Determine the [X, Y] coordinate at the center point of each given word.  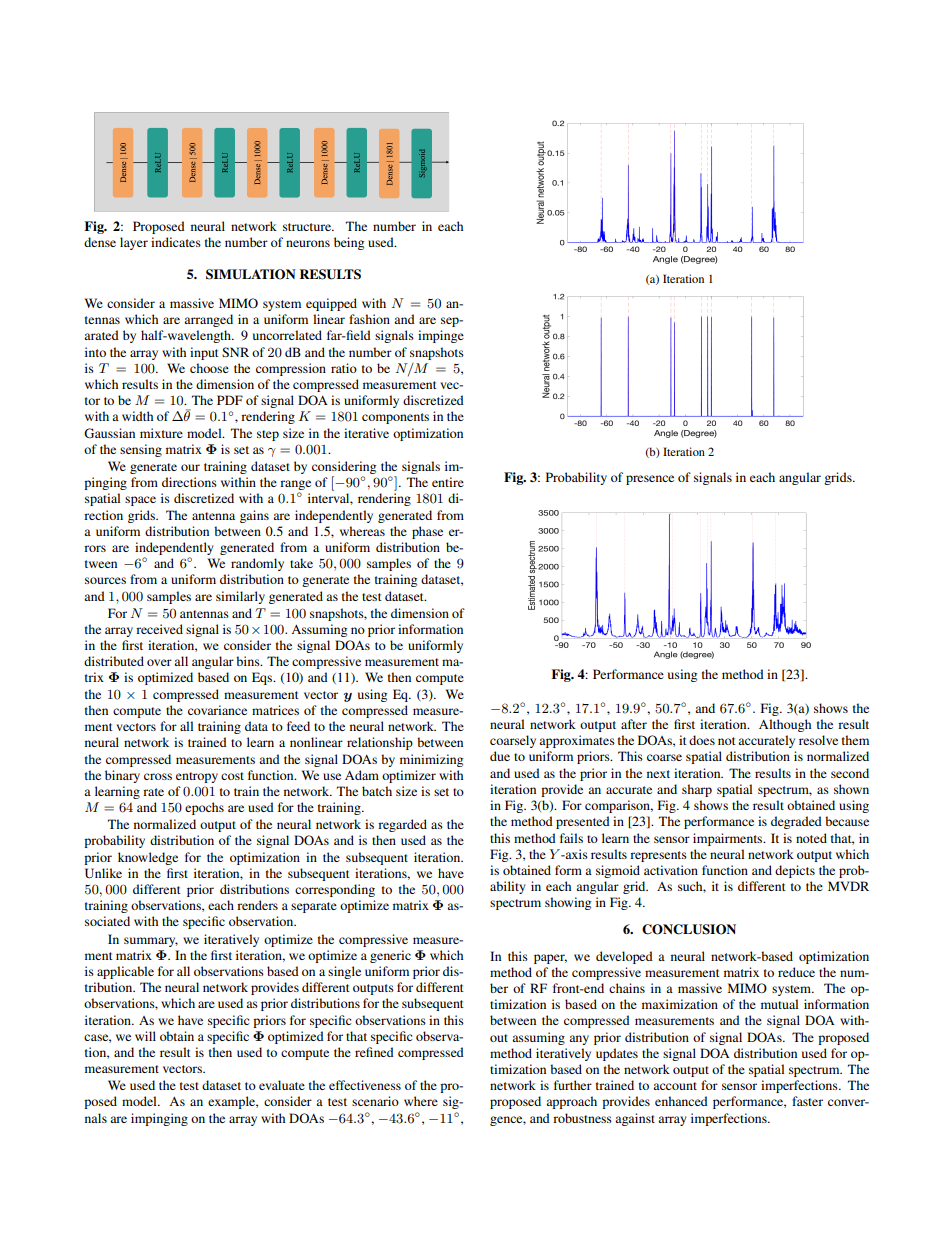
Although [785, 725]
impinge [441, 336]
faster [807, 1101]
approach [571, 1102]
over [159, 662]
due [500, 756]
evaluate [282, 1085]
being [349, 243]
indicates [176, 242]
